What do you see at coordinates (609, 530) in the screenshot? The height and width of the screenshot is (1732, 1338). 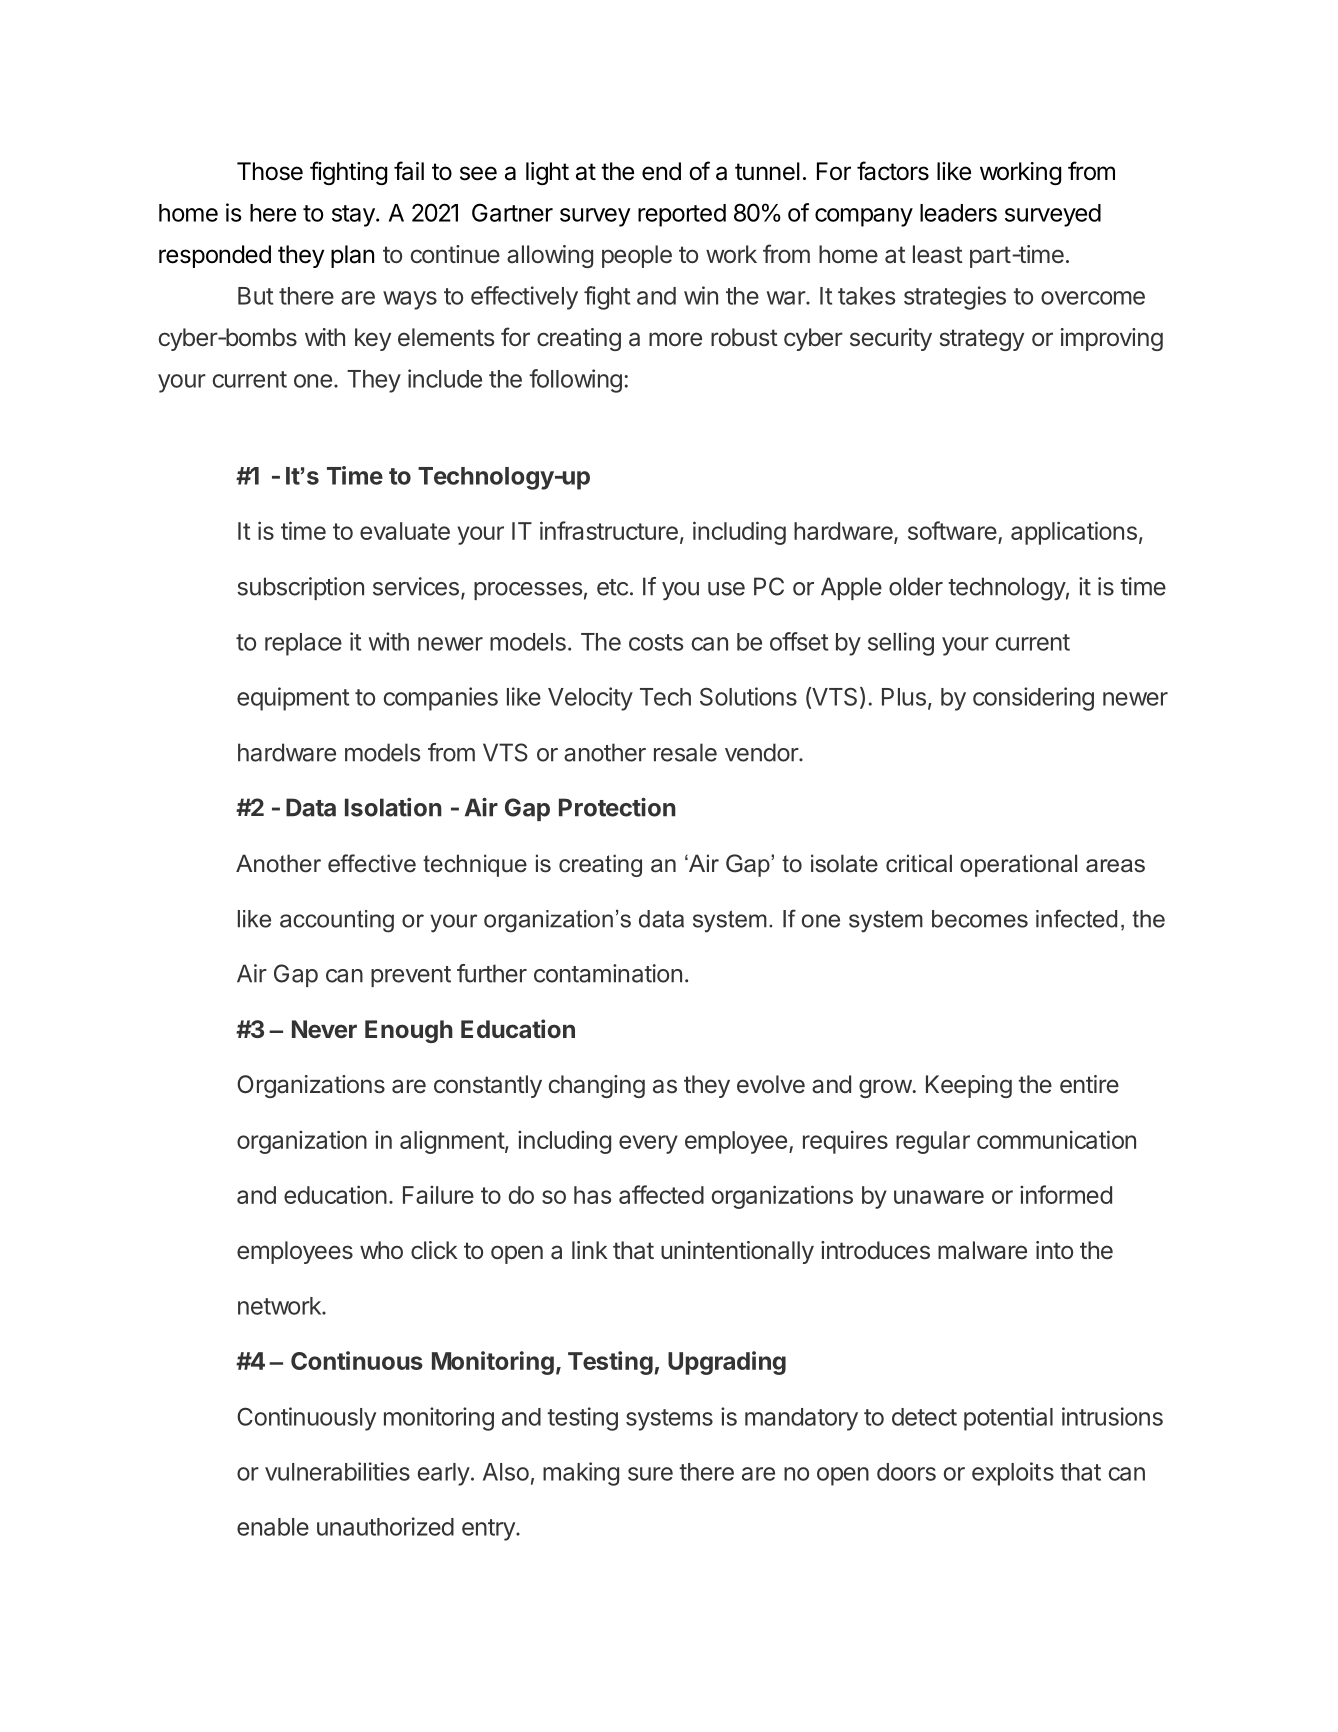 I see `infrastructure` at bounding box center [609, 530].
